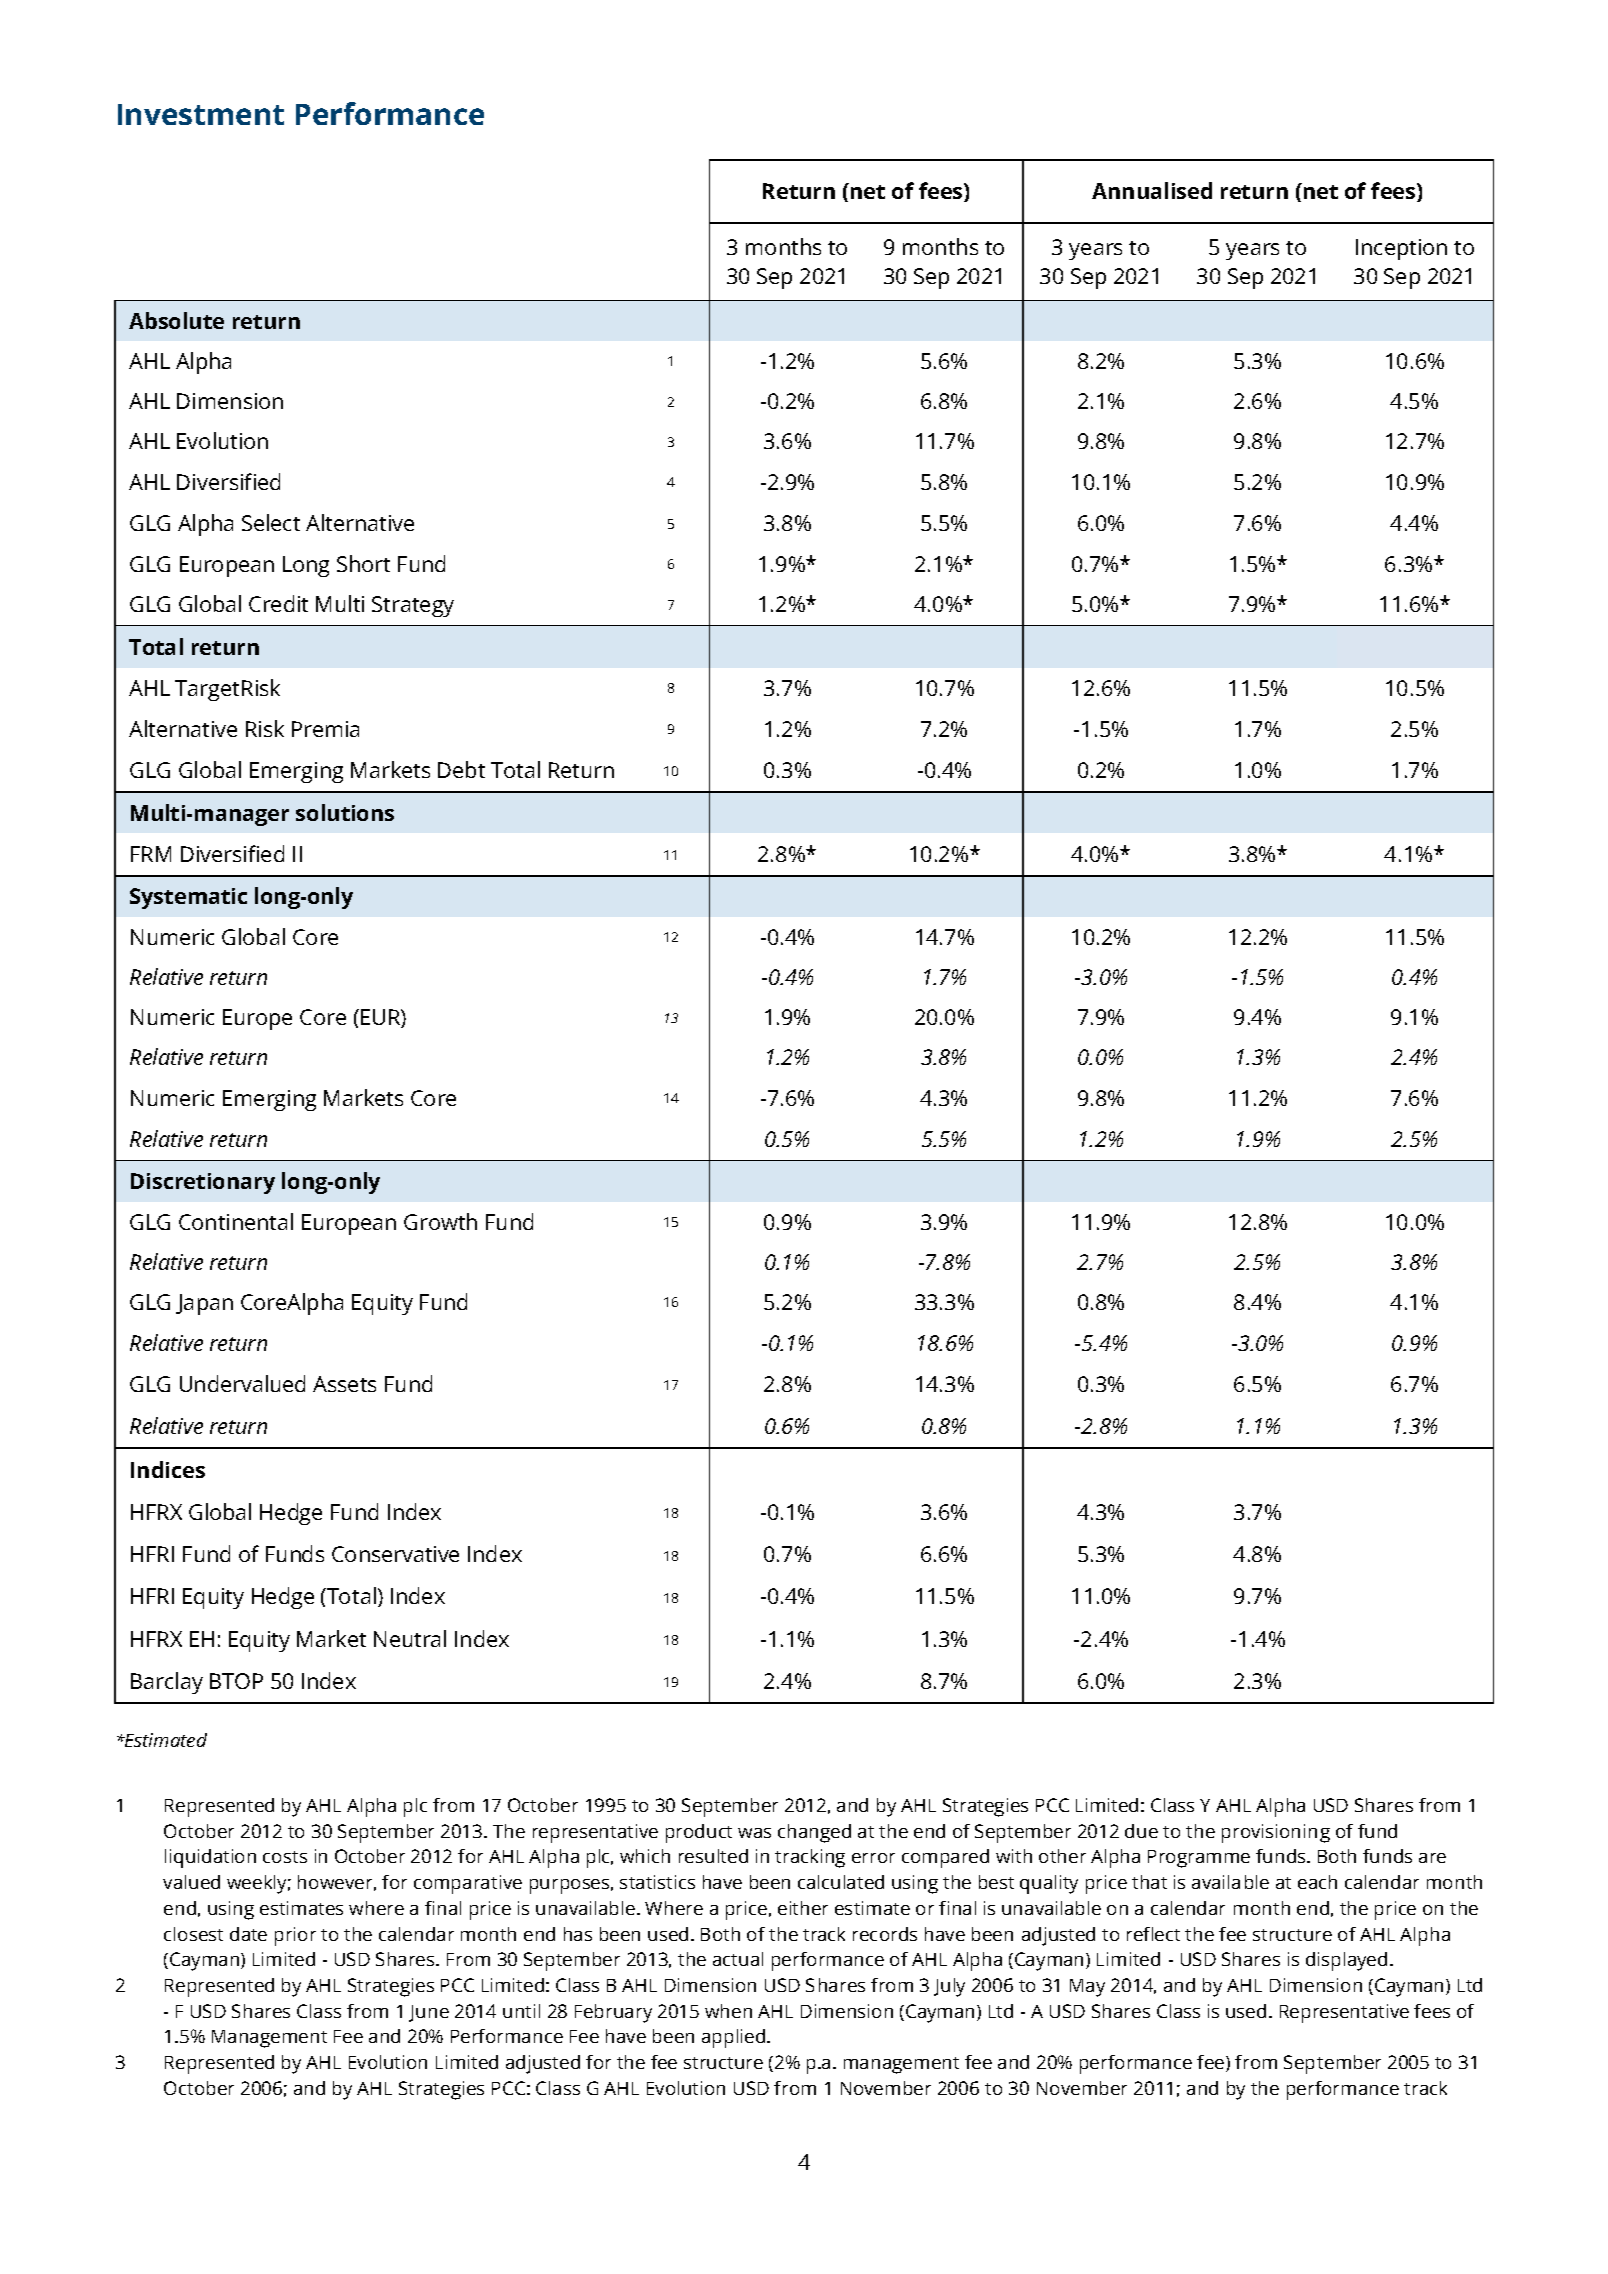  Describe the element at coordinates (345, 812) in the screenshot. I see `solutions` at that location.
